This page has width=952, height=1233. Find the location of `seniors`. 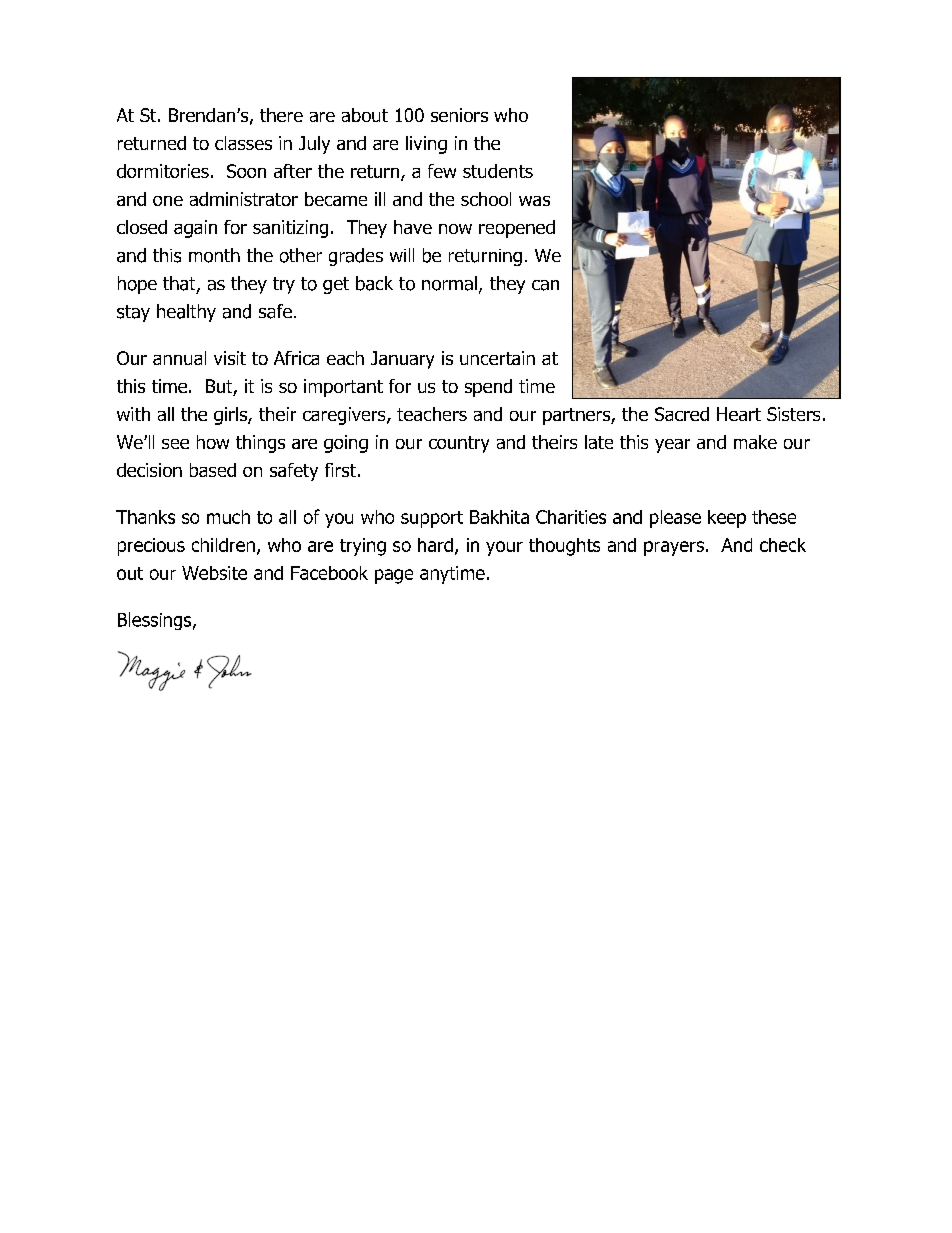

seniors is located at coordinates (459, 115).
